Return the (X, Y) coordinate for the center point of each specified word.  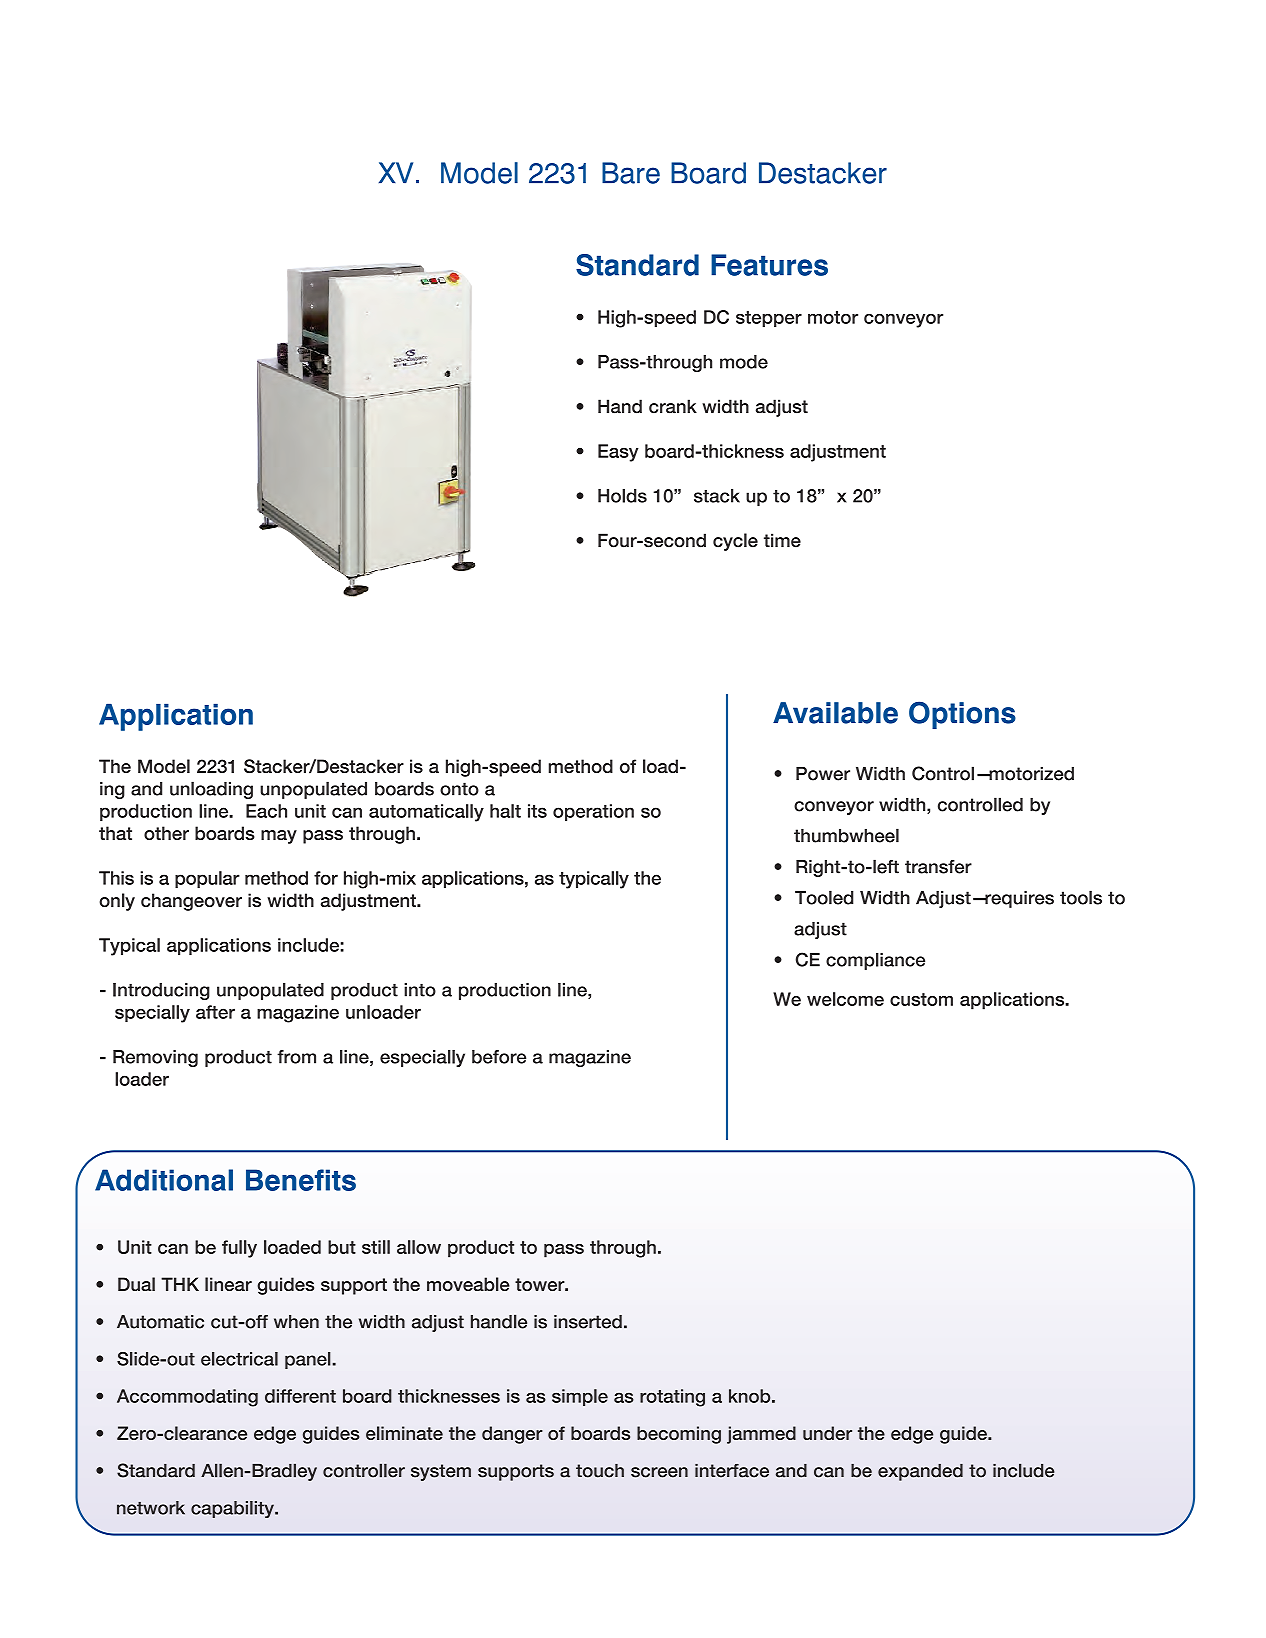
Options (962, 715)
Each (266, 811)
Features (769, 265)
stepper (769, 319)
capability (233, 1509)
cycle (735, 542)
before (499, 1057)
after (215, 1012)
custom (921, 999)
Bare (631, 173)
